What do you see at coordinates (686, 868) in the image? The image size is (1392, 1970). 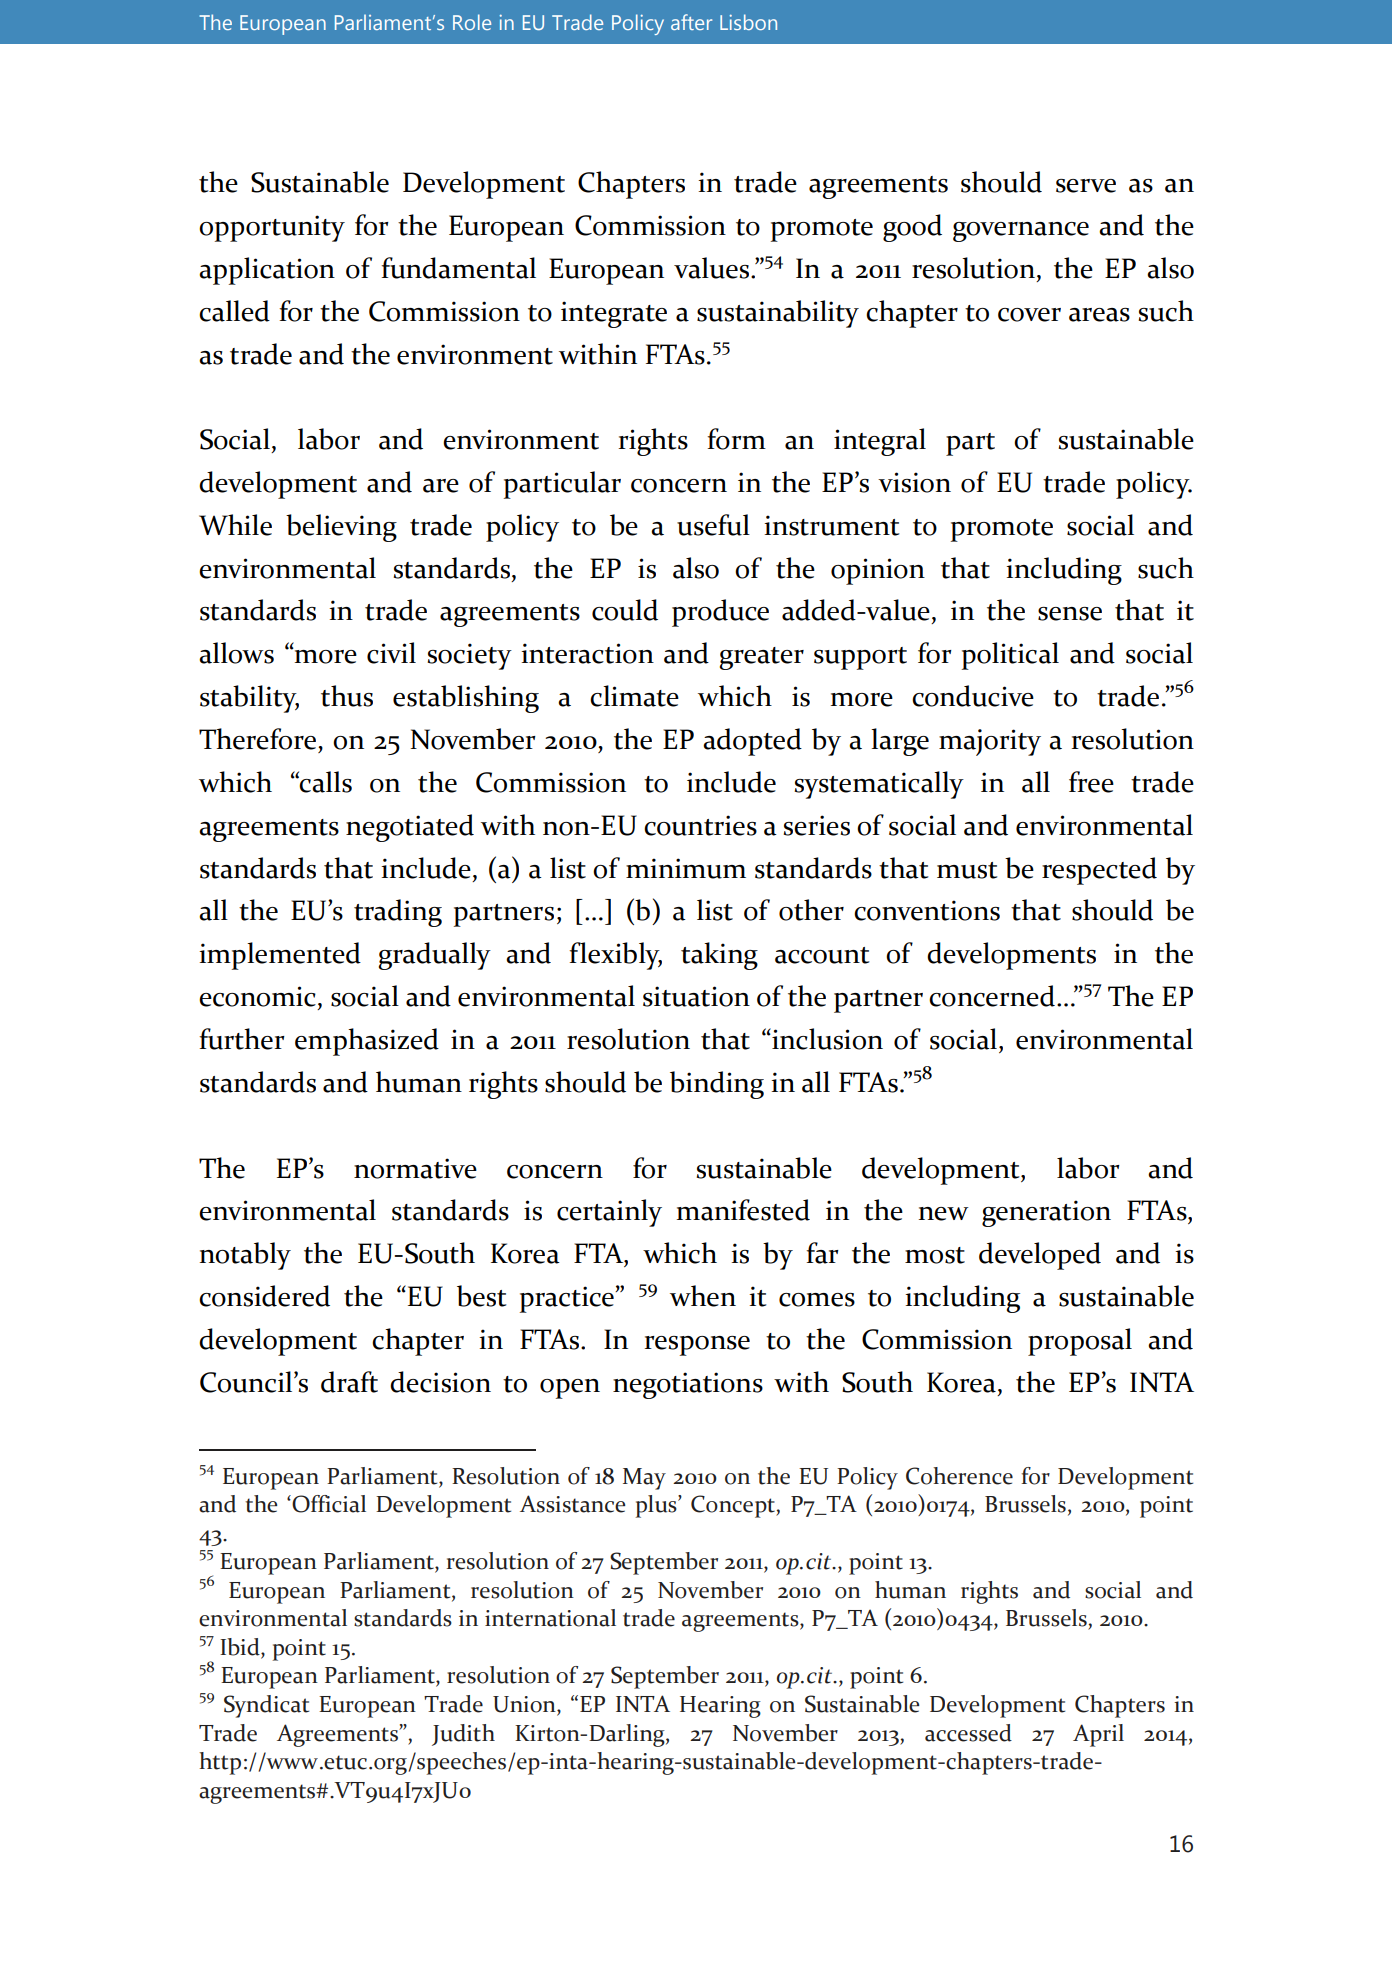 I see `minimum` at bounding box center [686, 868].
